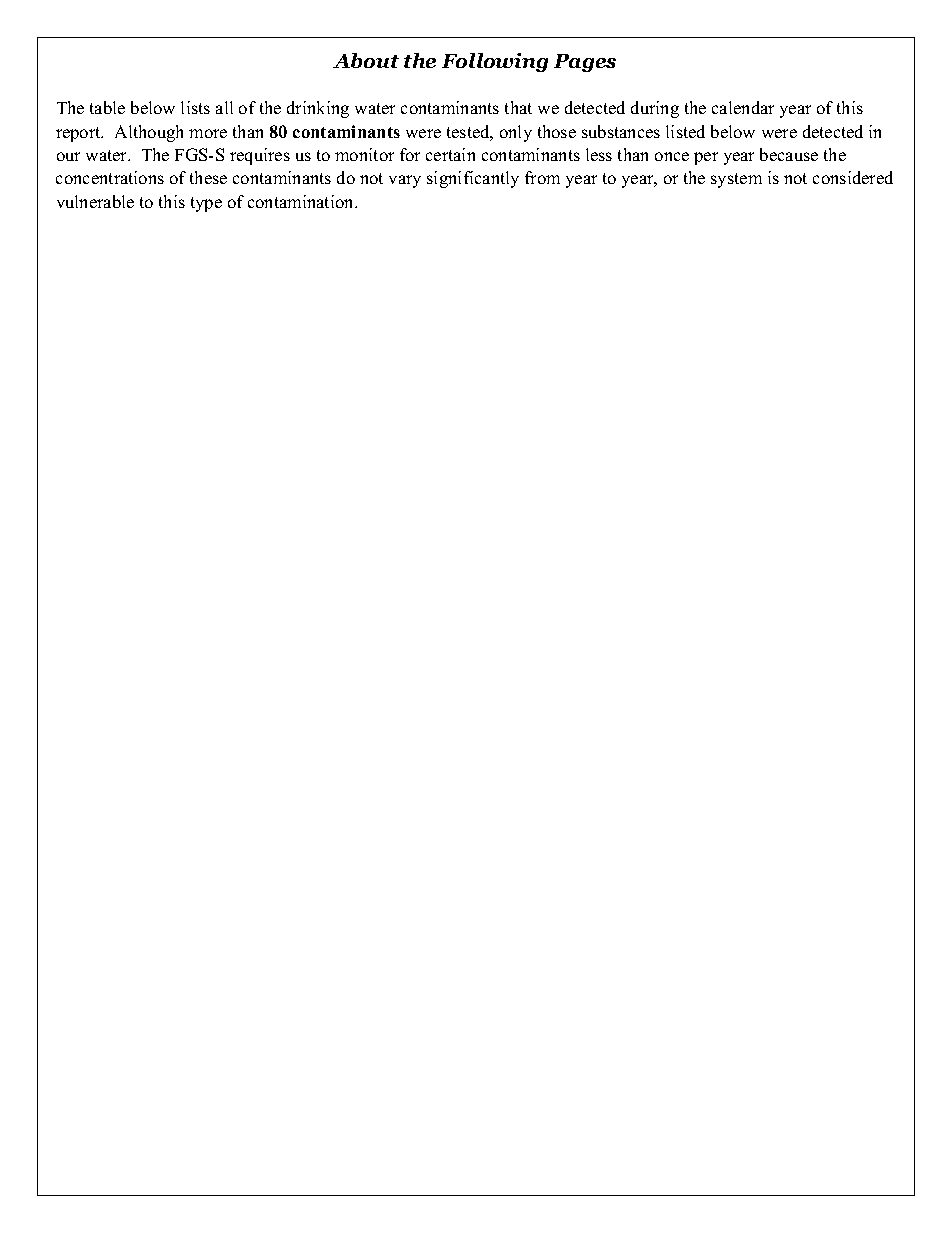  Describe the element at coordinates (655, 109) in the document. I see `during` at that location.
